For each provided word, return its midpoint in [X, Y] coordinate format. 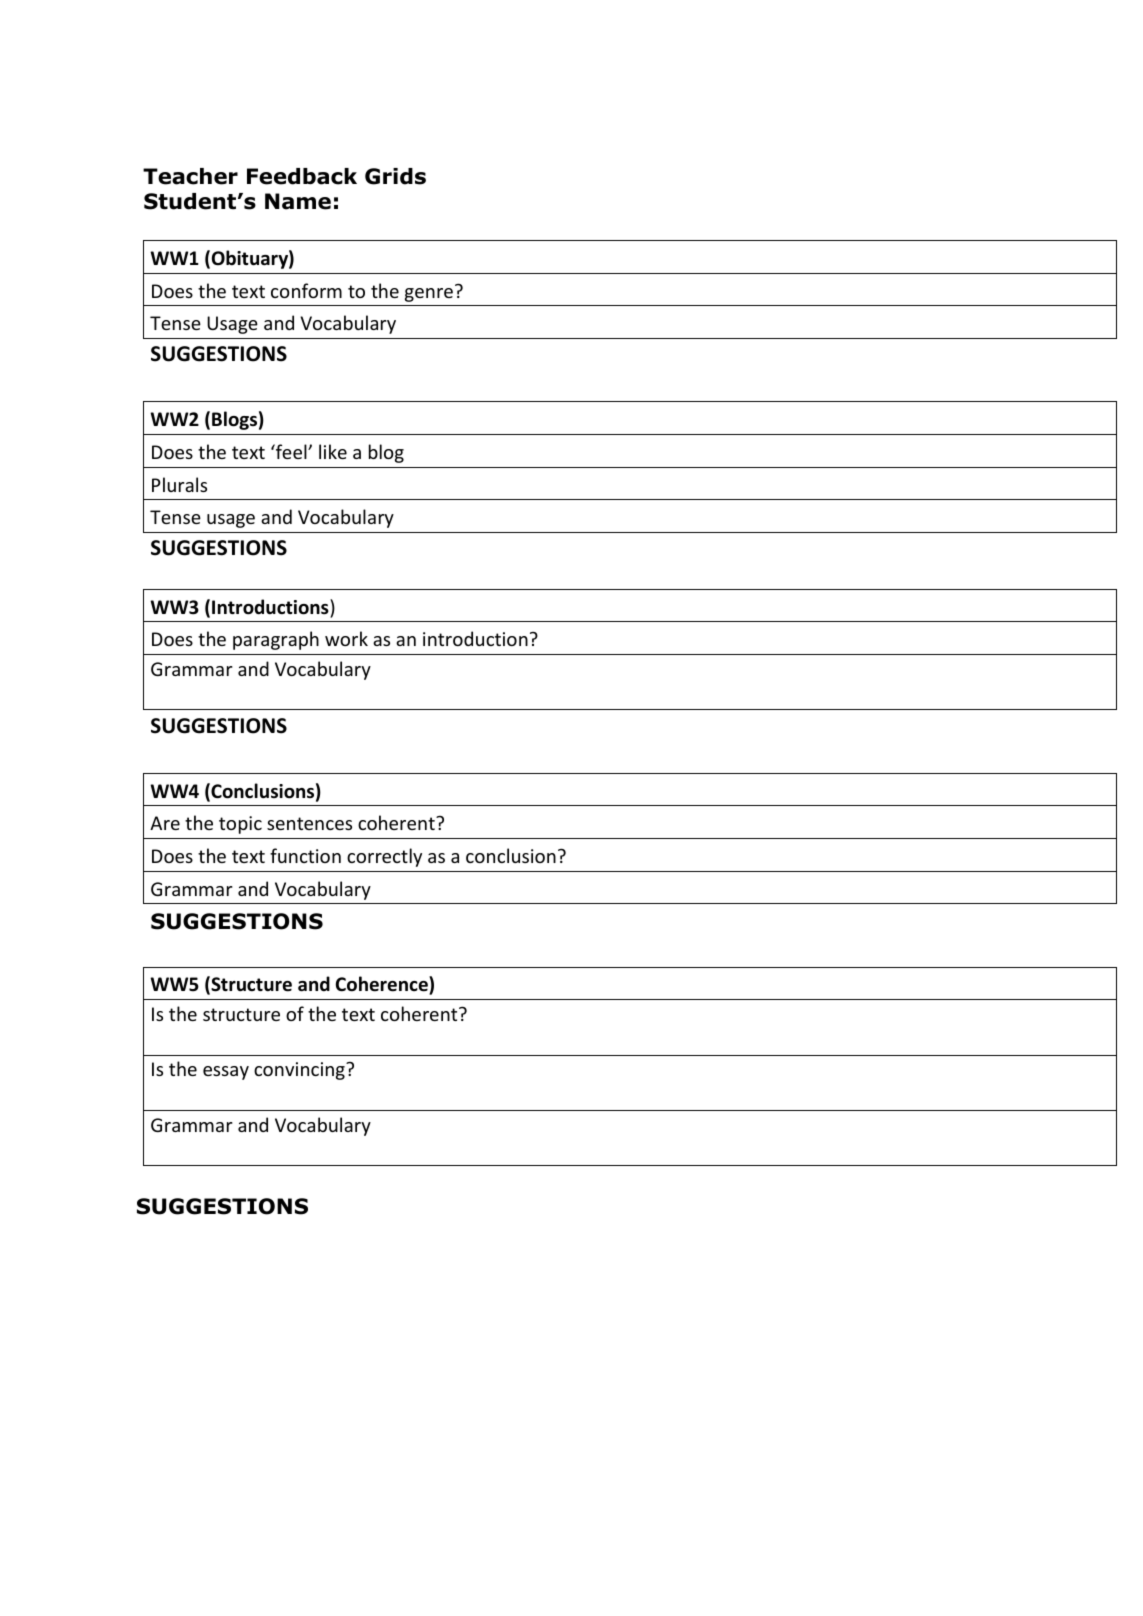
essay [226, 1073]
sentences [309, 823]
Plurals [179, 484]
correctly [384, 857]
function [305, 855]
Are [165, 823]
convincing [300, 1071]
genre [429, 295]
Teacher [190, 176]
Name [298, 201]
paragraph [276, 640]
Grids [395, 176]
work [346, 638]
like [333, 451]
